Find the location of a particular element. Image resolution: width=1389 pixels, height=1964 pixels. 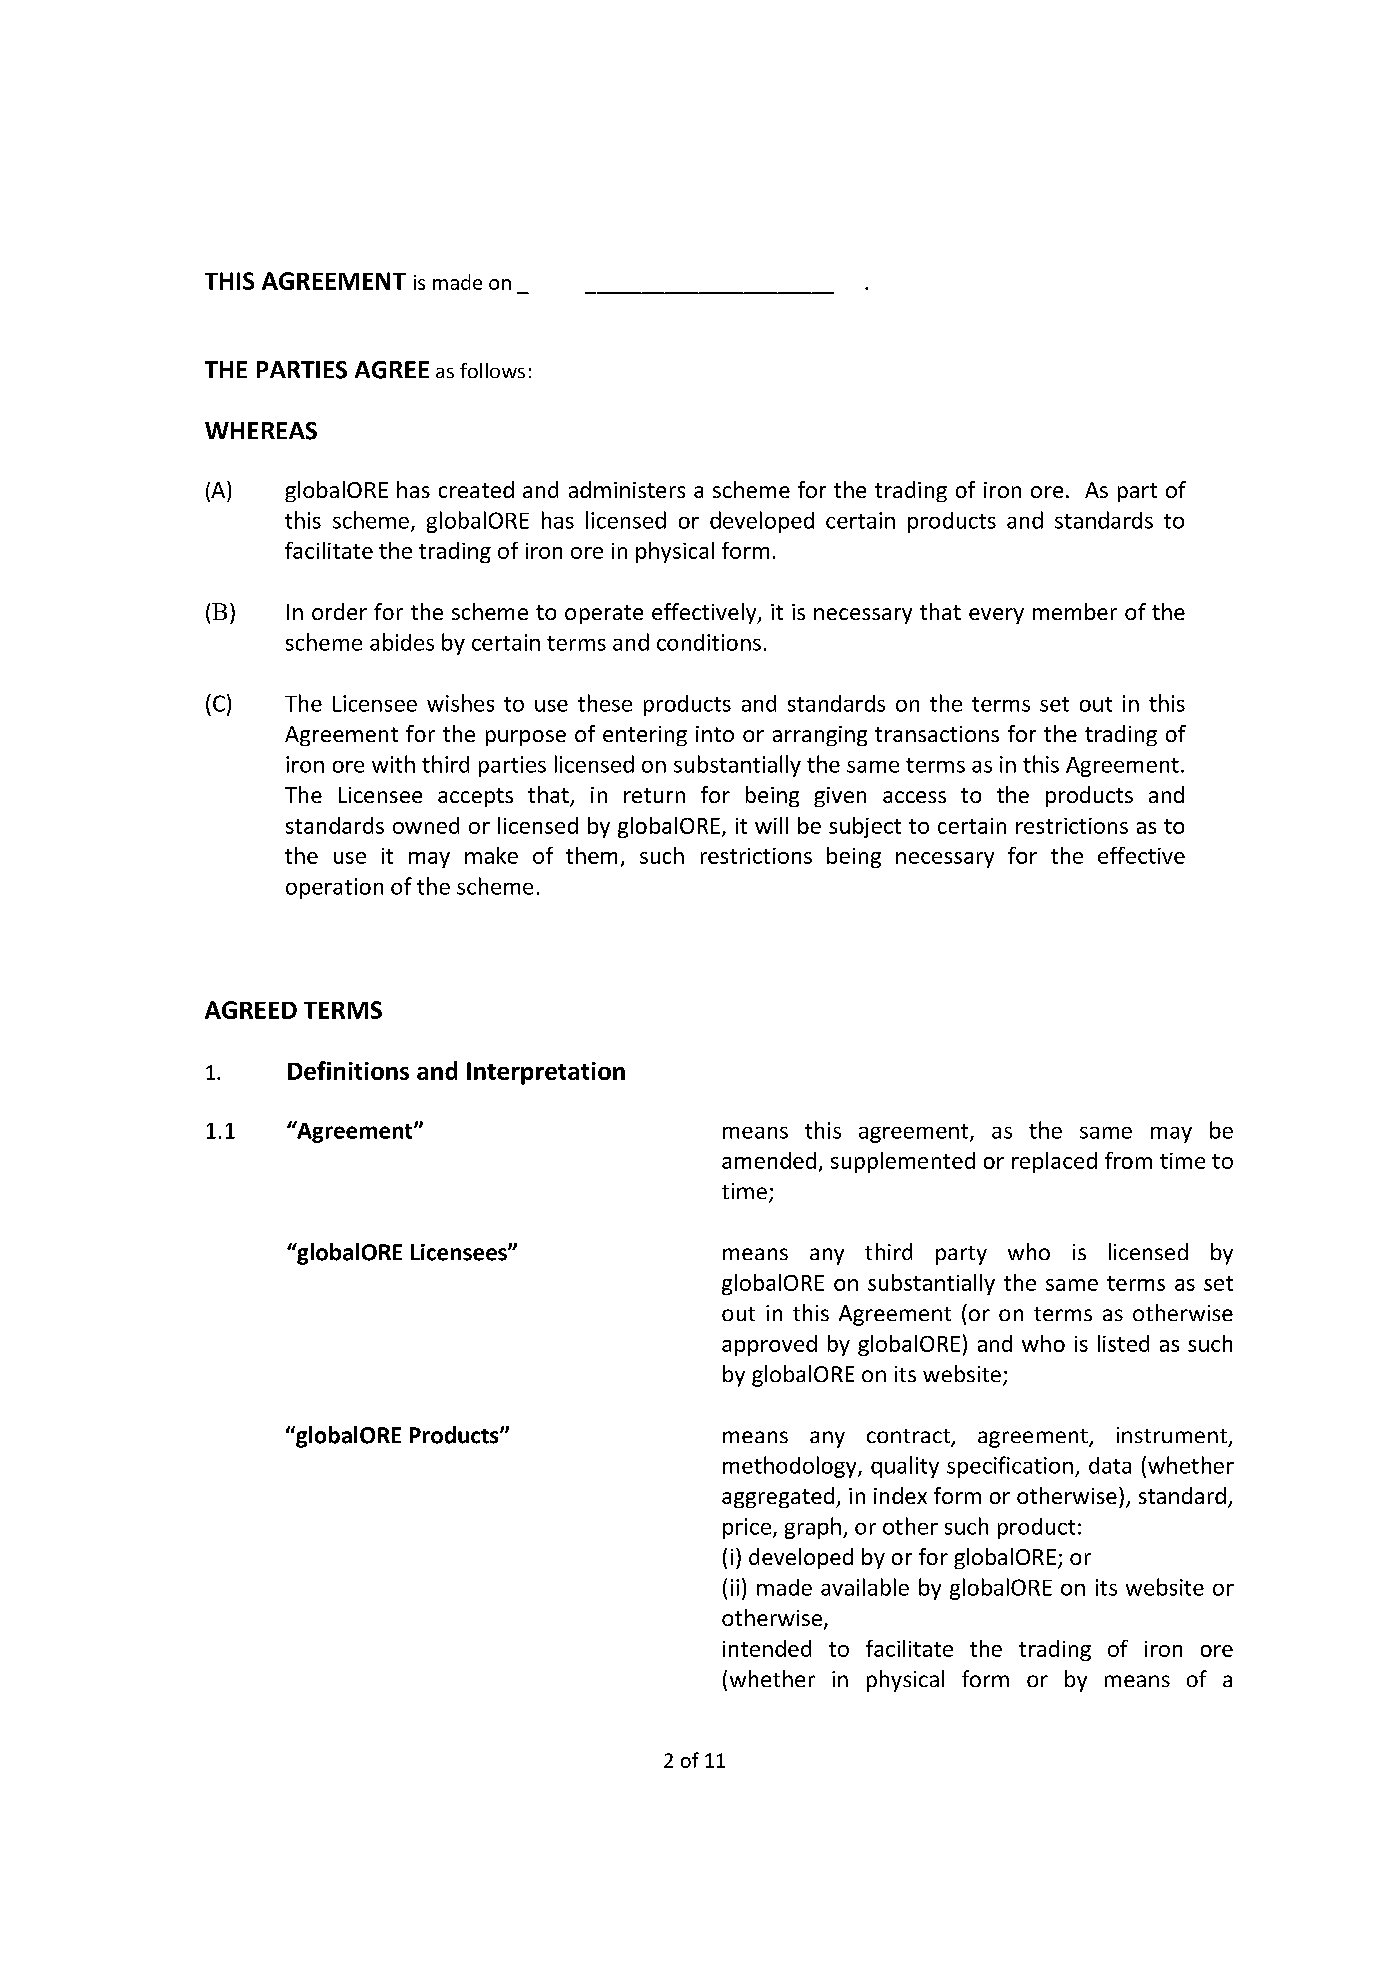

price is located at coordinates (747, 1528).
